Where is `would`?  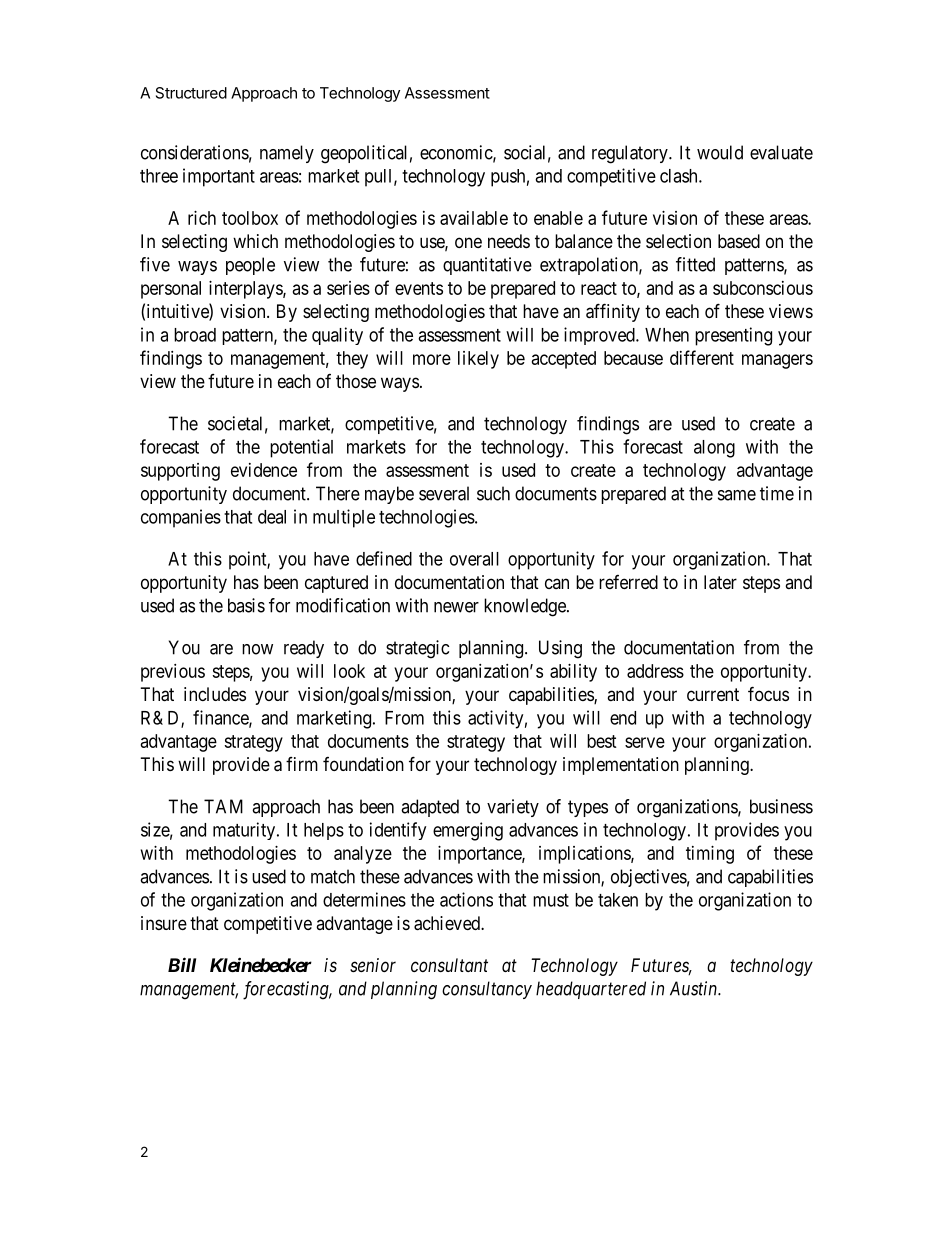 would is located at coordinates (720, 152).
